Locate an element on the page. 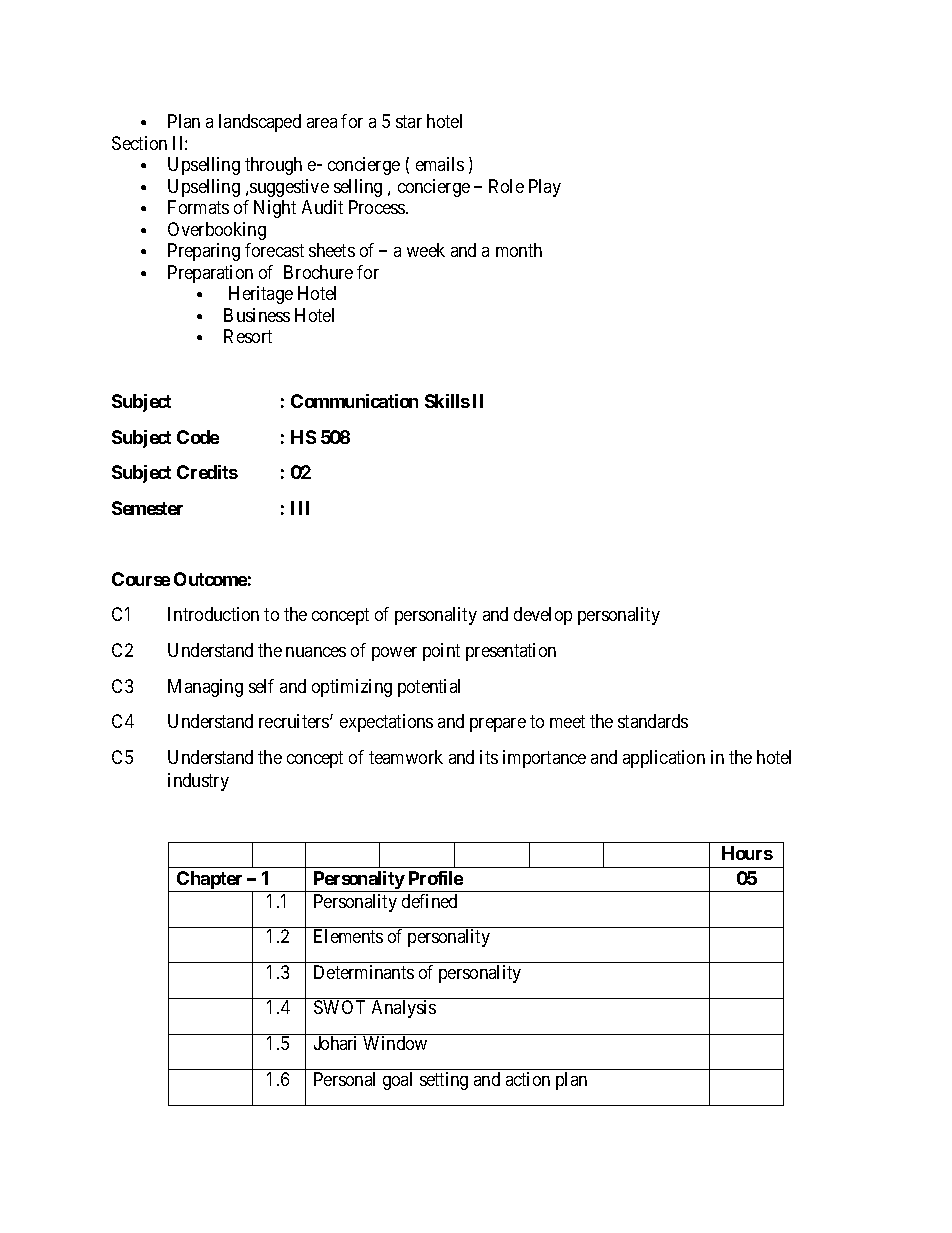 Image resolution: width=952 pixels, height=1233 pixels. emails is located at coordinates (440, 164).
